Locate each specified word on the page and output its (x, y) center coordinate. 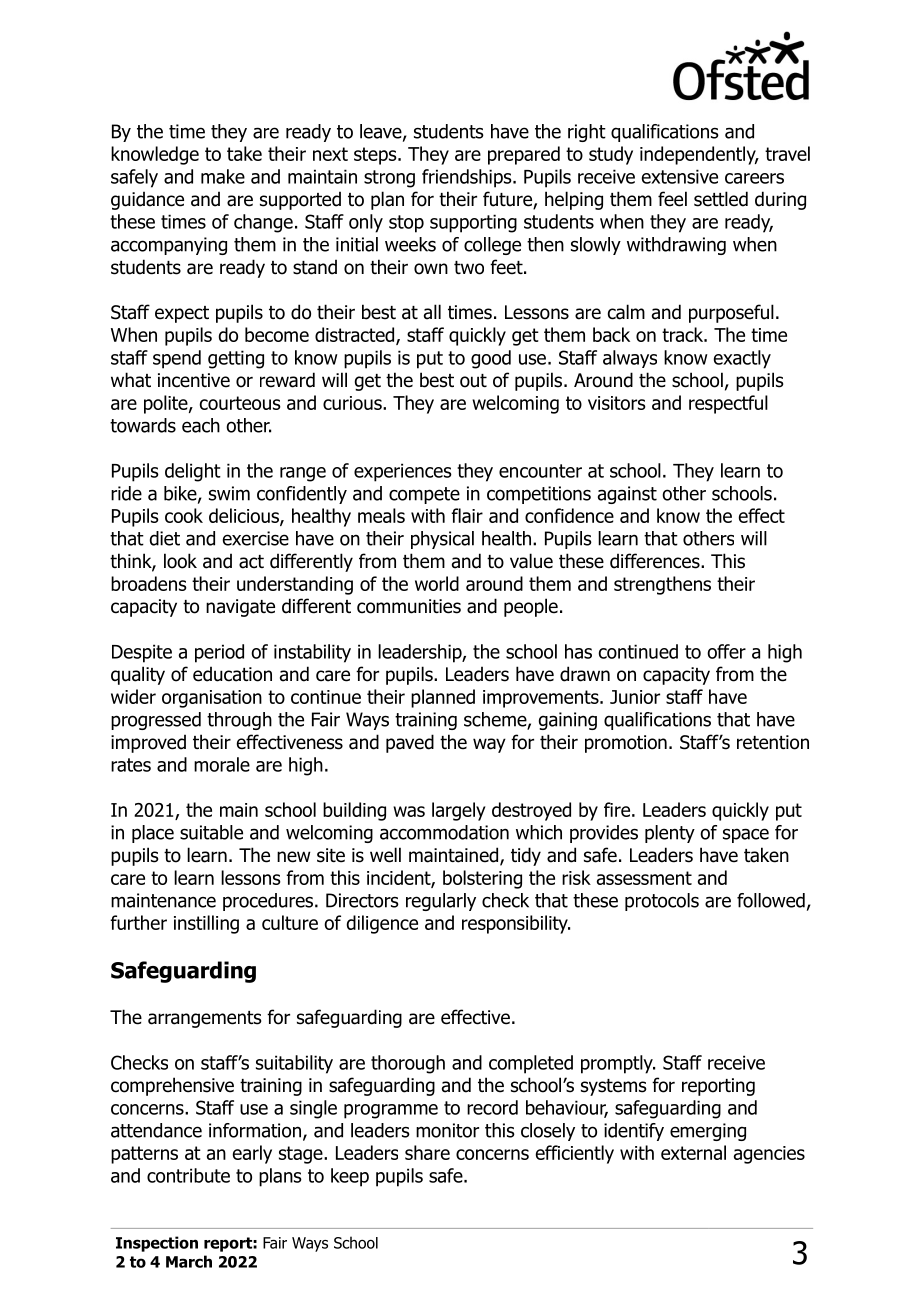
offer (726, 651)
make (223, 176)
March (189, 1261)
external (693, 1152)
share (427, 1152)
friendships (468, 178)
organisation (212, 699)
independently (699, 155)
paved (410, 743)
